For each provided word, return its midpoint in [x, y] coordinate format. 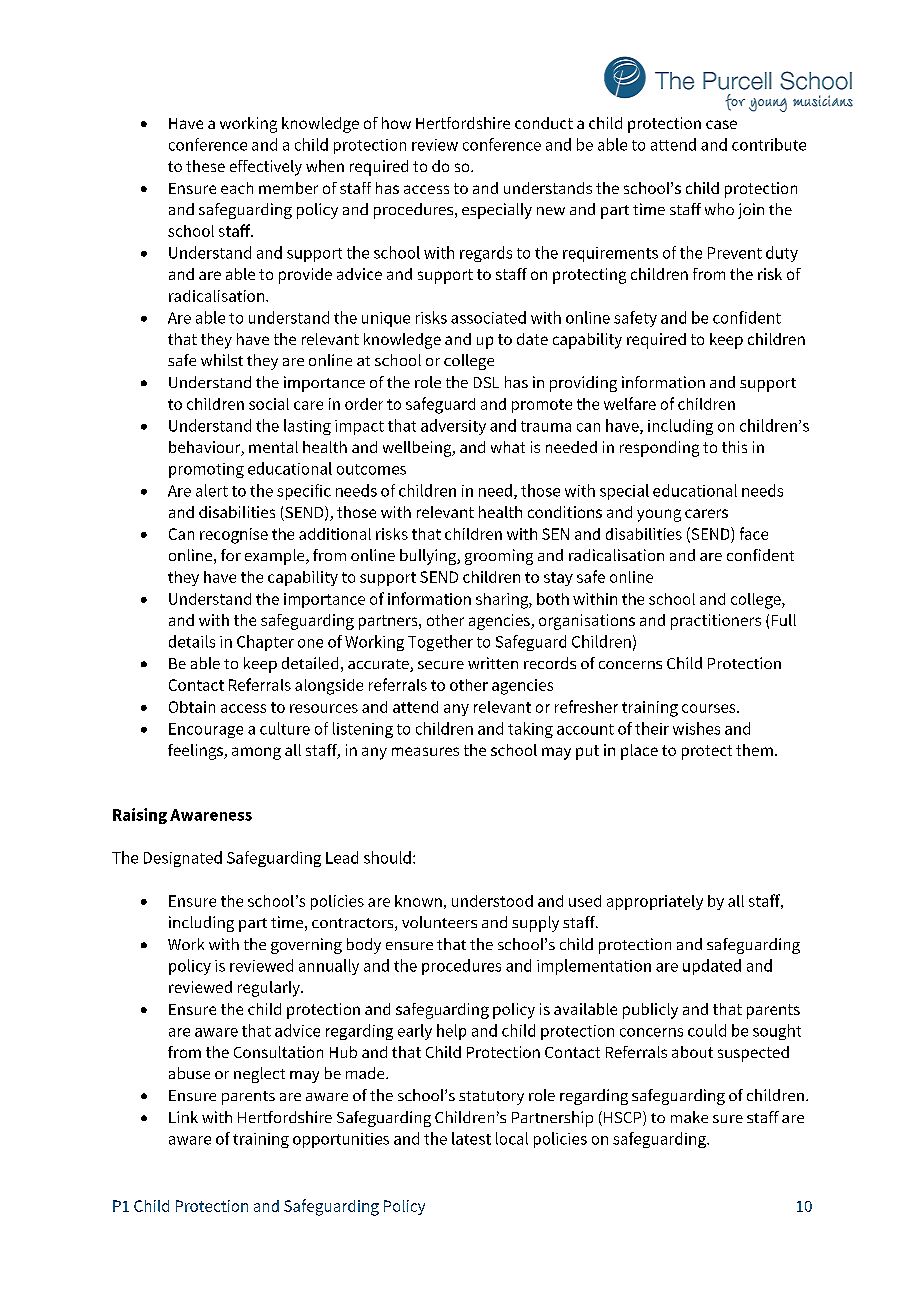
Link [183, 1117]
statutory [491, 1098]
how [396, 123]
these [205, 166]
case [721, 124]
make [689, 1117]
